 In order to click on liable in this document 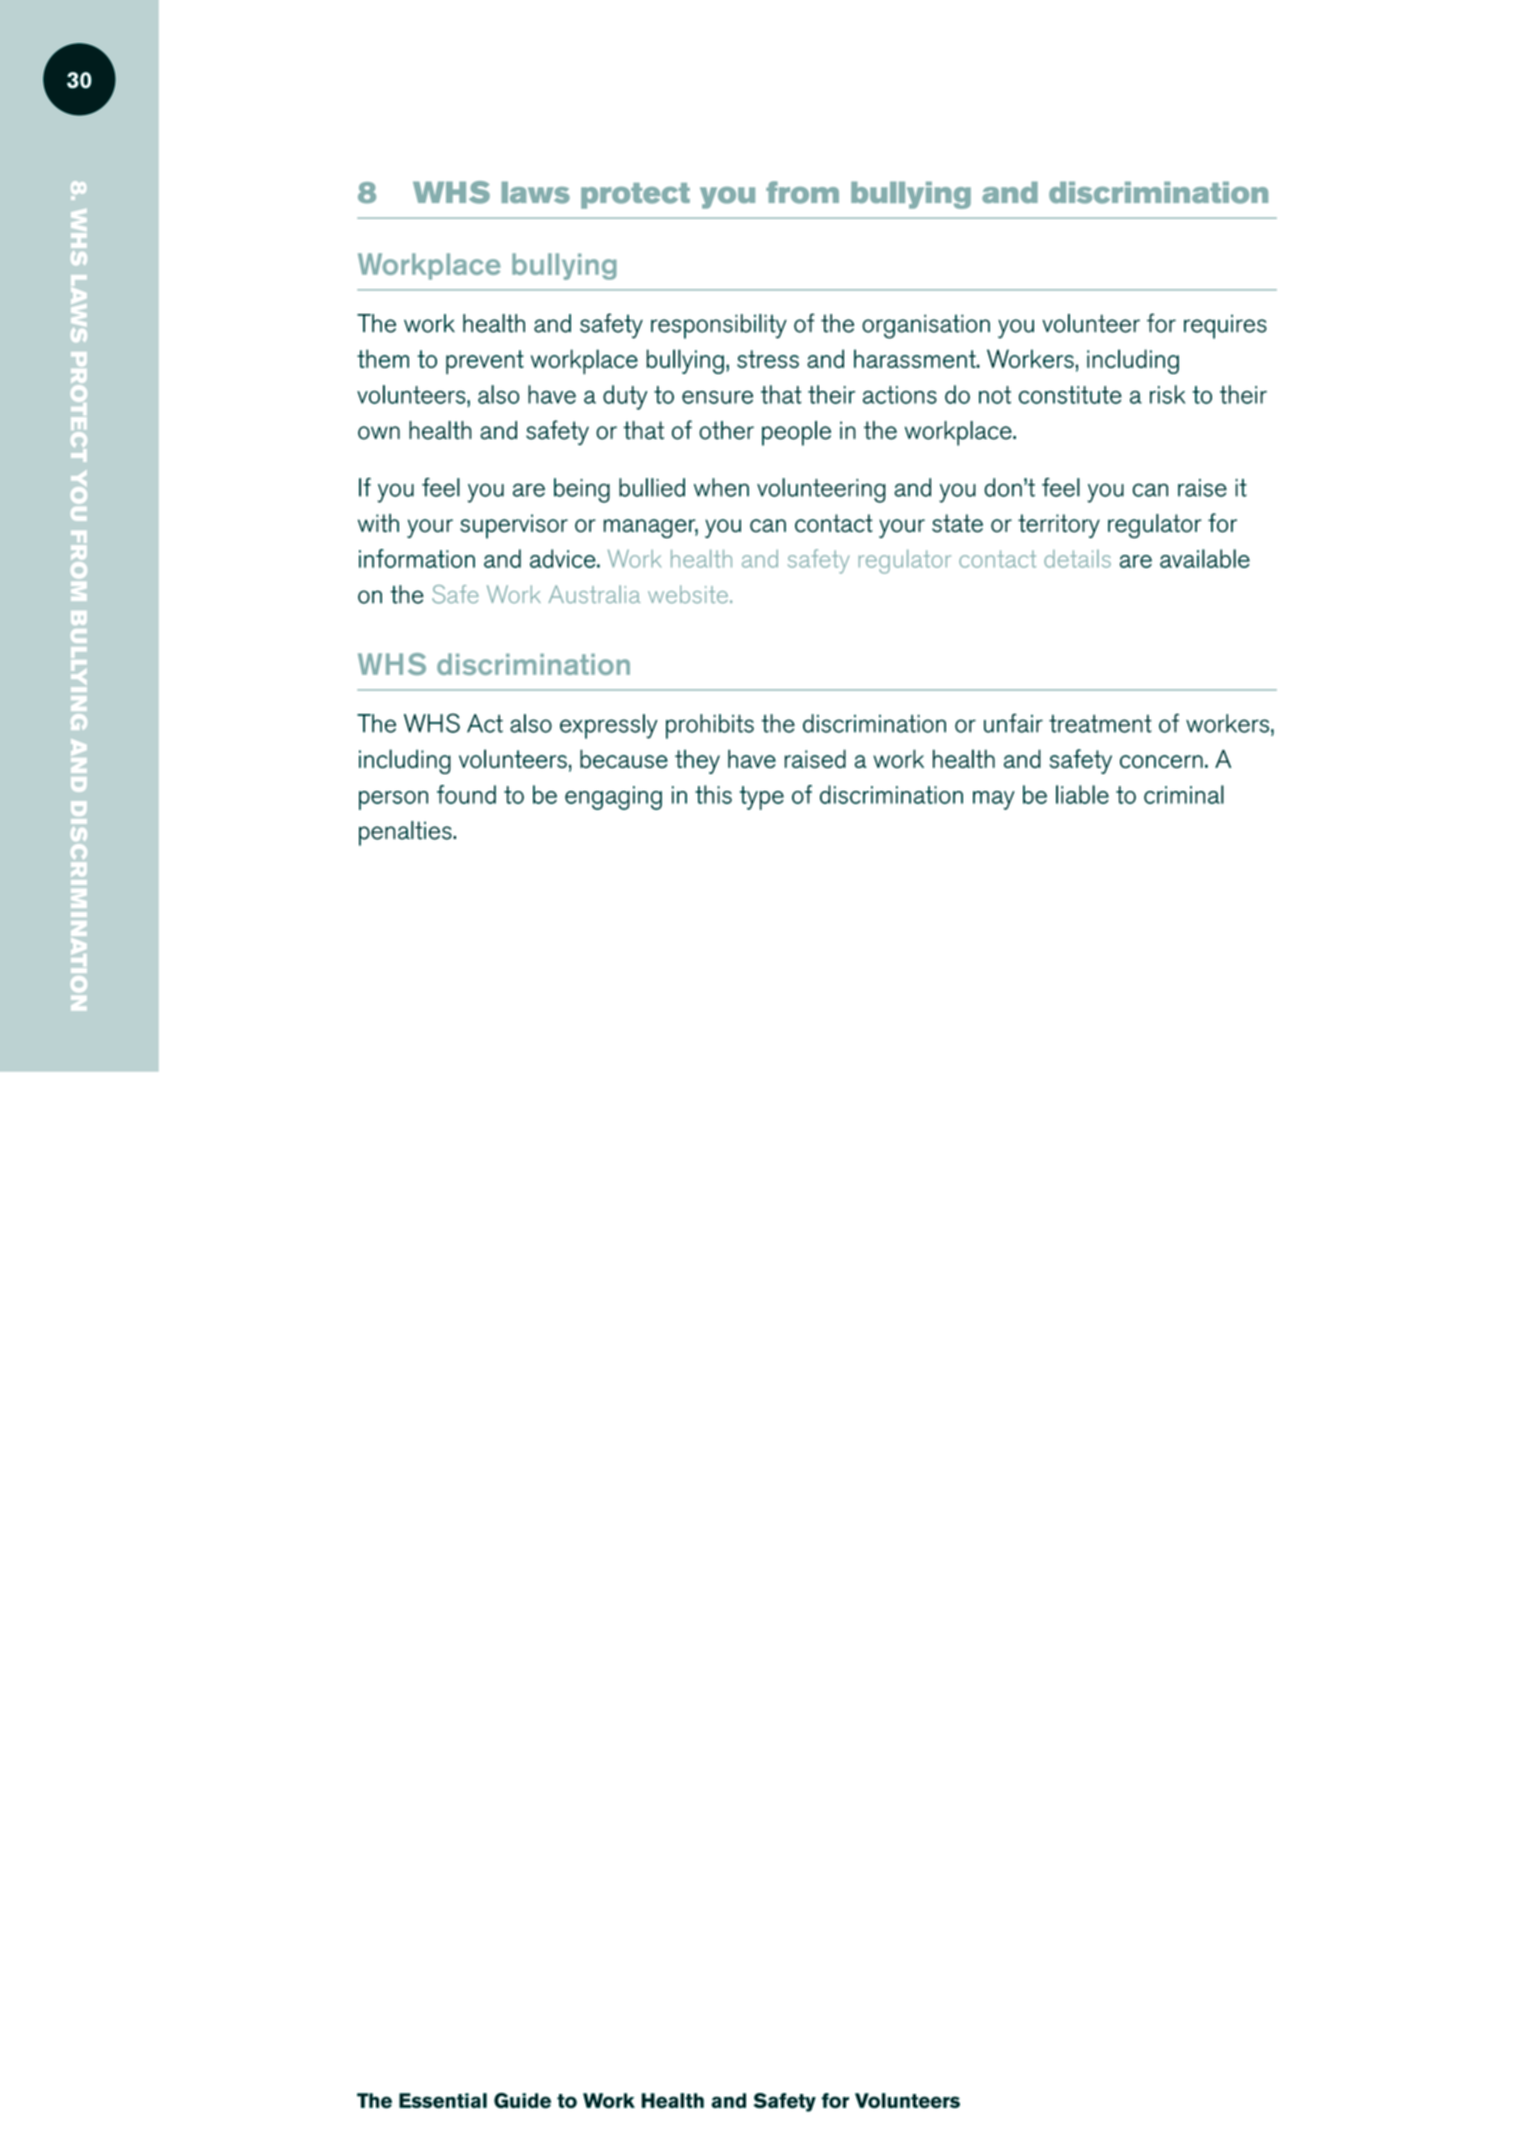, I will do `click(1082, 794)`.
